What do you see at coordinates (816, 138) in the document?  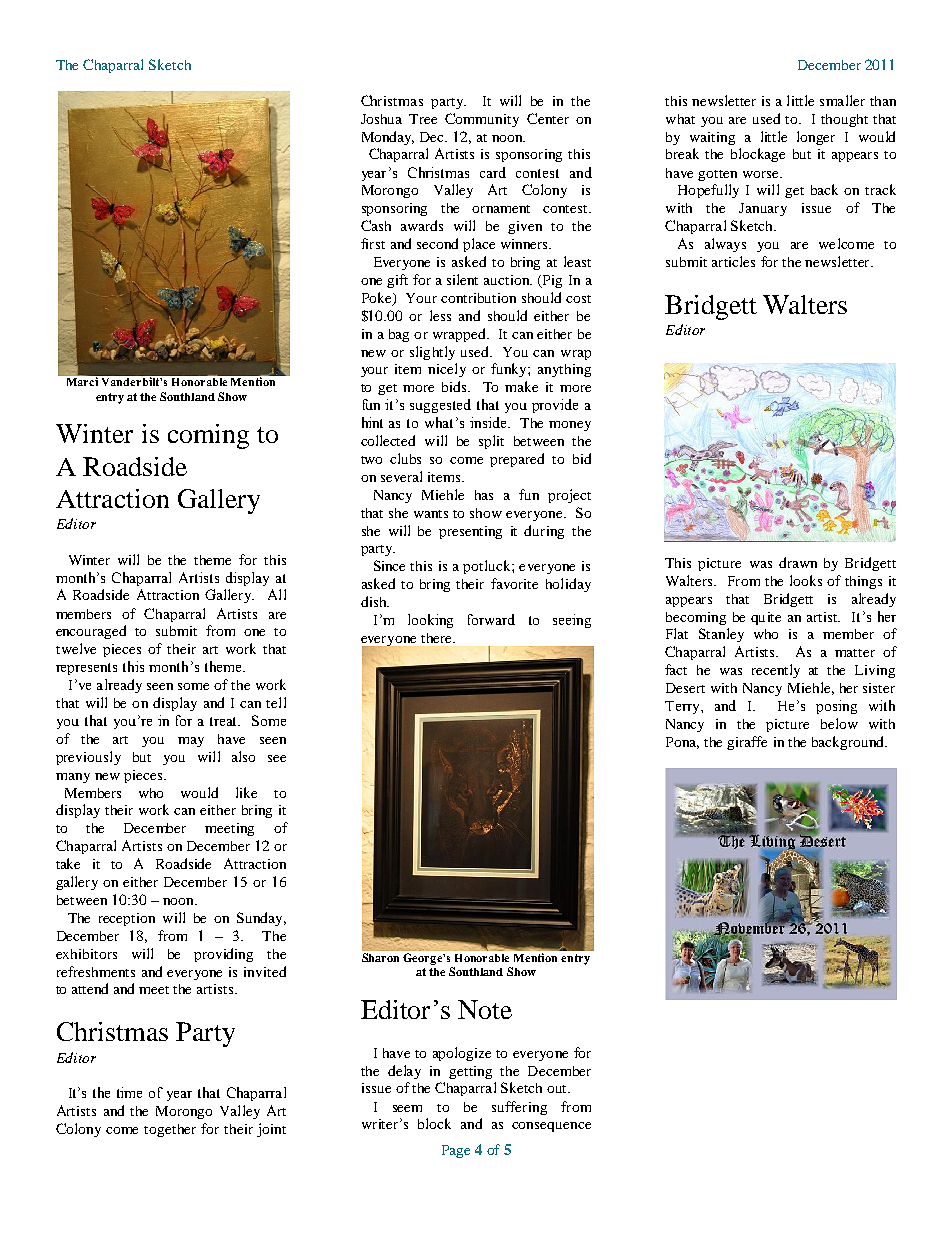 I see `longer` at bounding box center [816, 138].
